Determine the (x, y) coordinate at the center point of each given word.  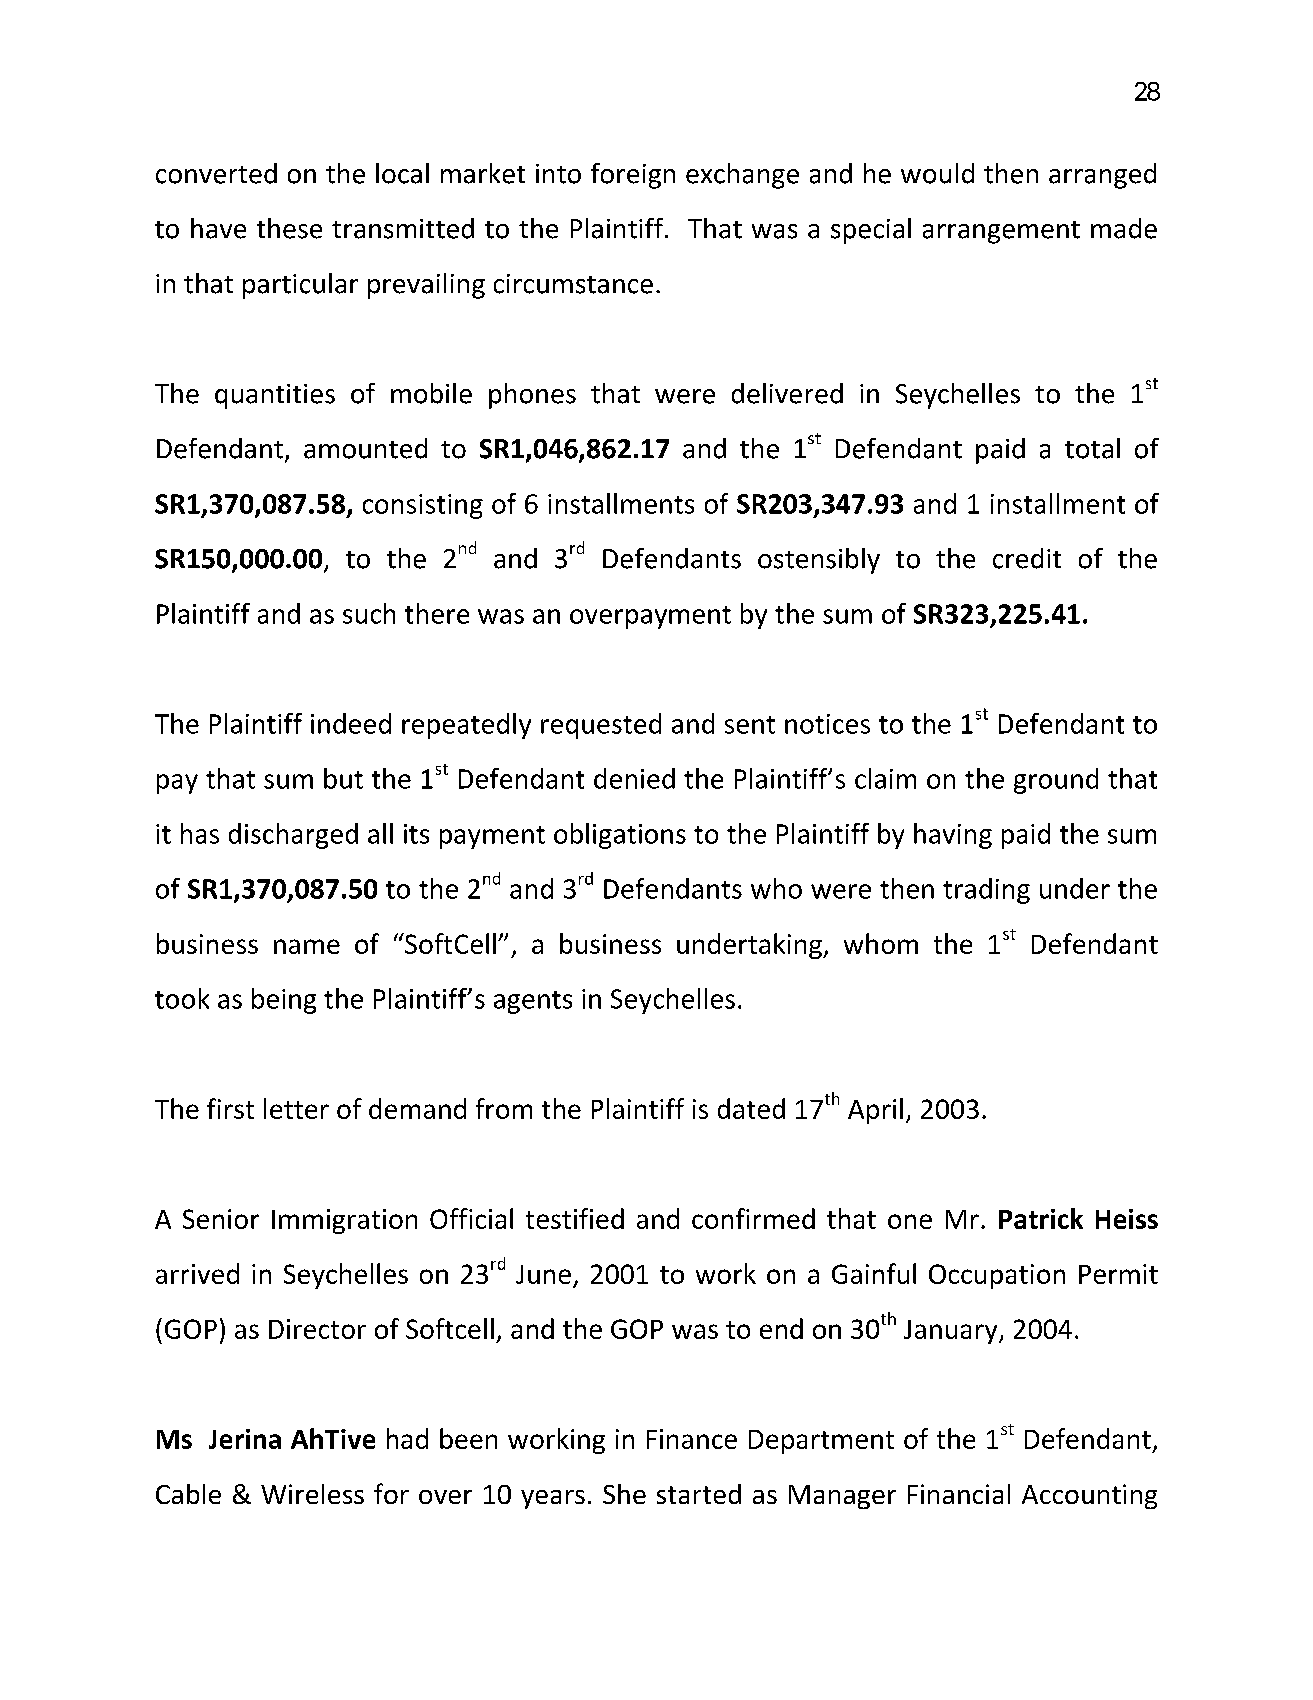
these (289, 228)
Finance (692, 1439)
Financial (959, 1494)
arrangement (1001, 232)
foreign (633, 176)
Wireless (312, 1494)
